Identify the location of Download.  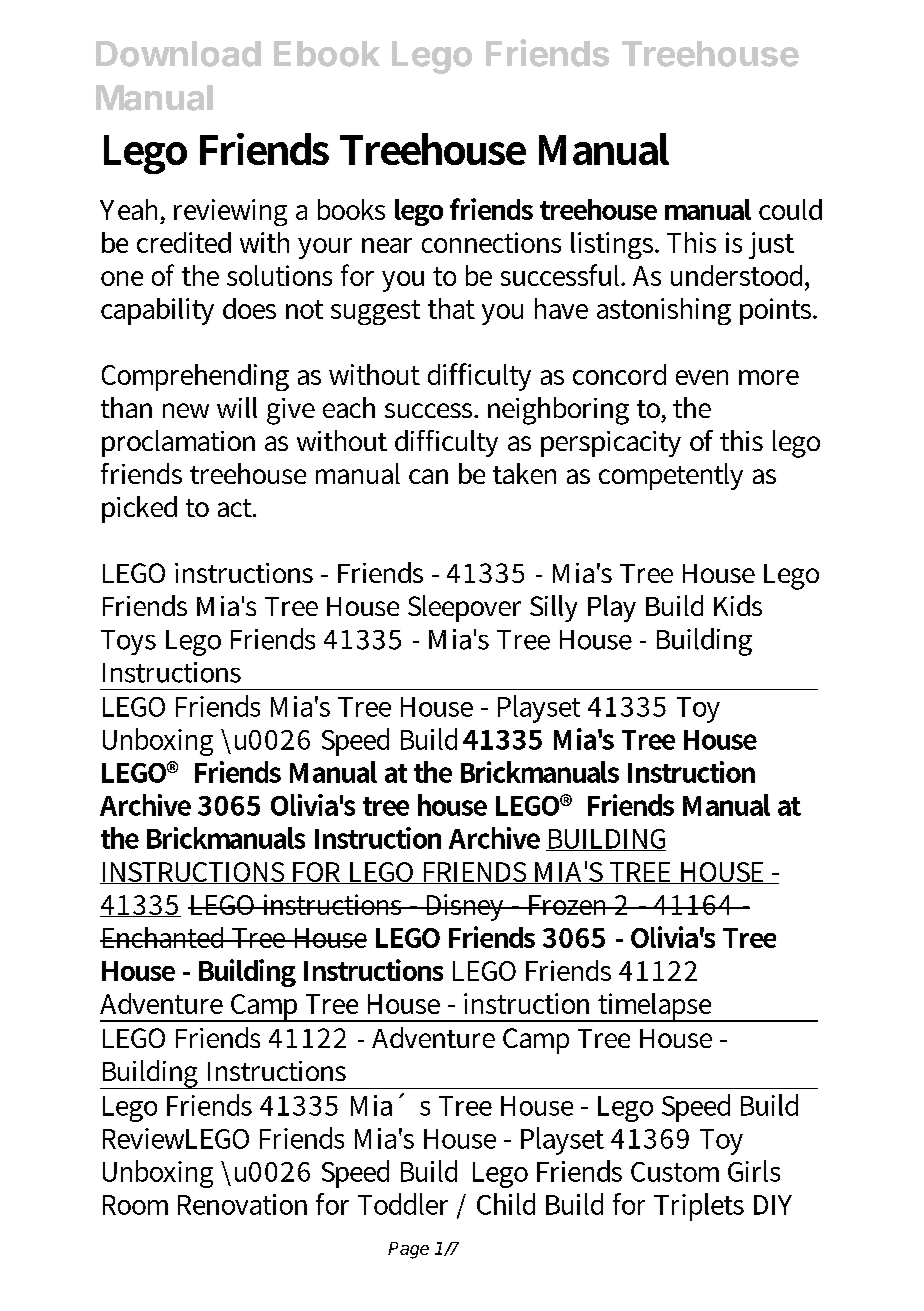
(178, 54).
